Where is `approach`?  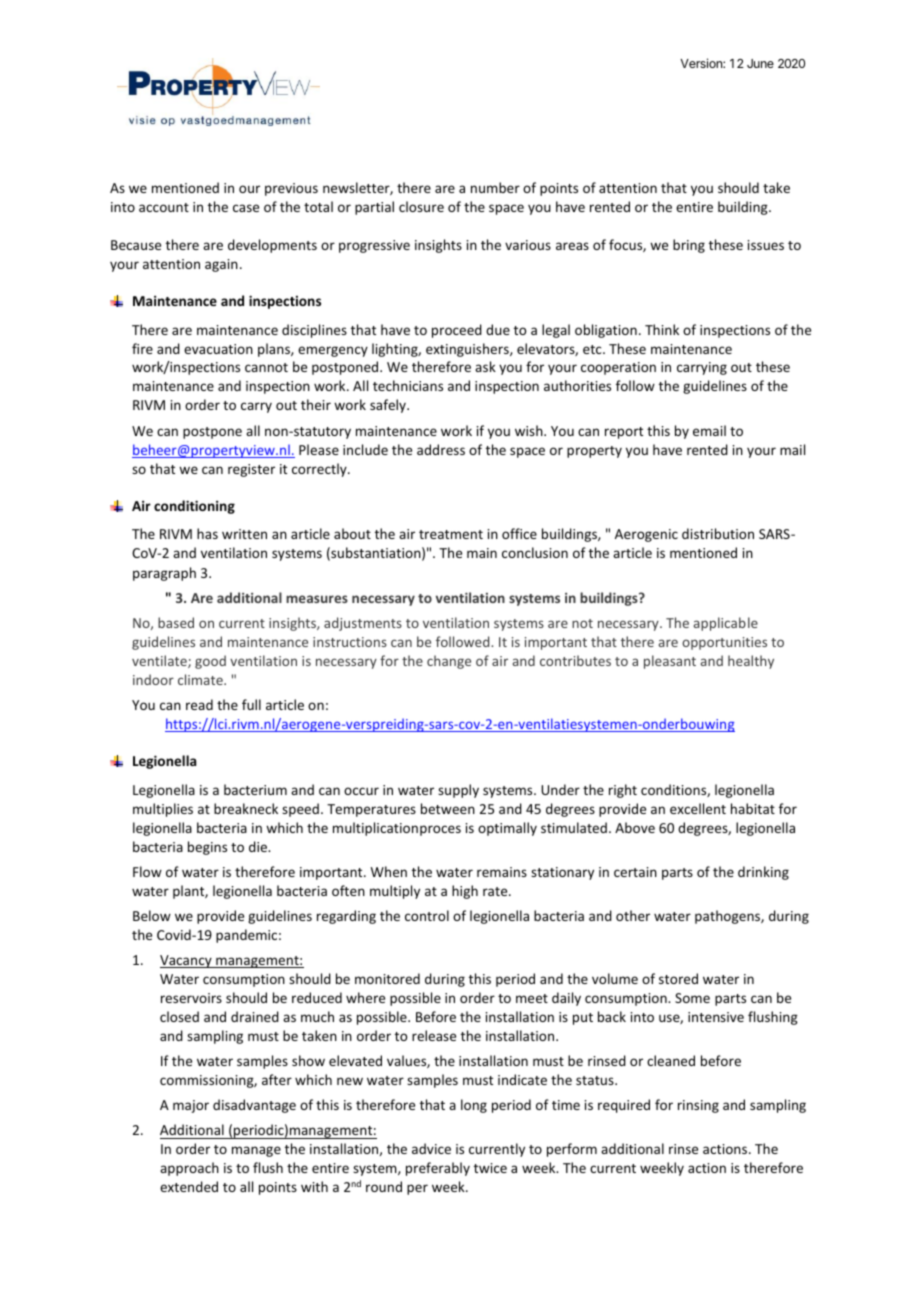 approach is located at coordinates (189, 1169).
